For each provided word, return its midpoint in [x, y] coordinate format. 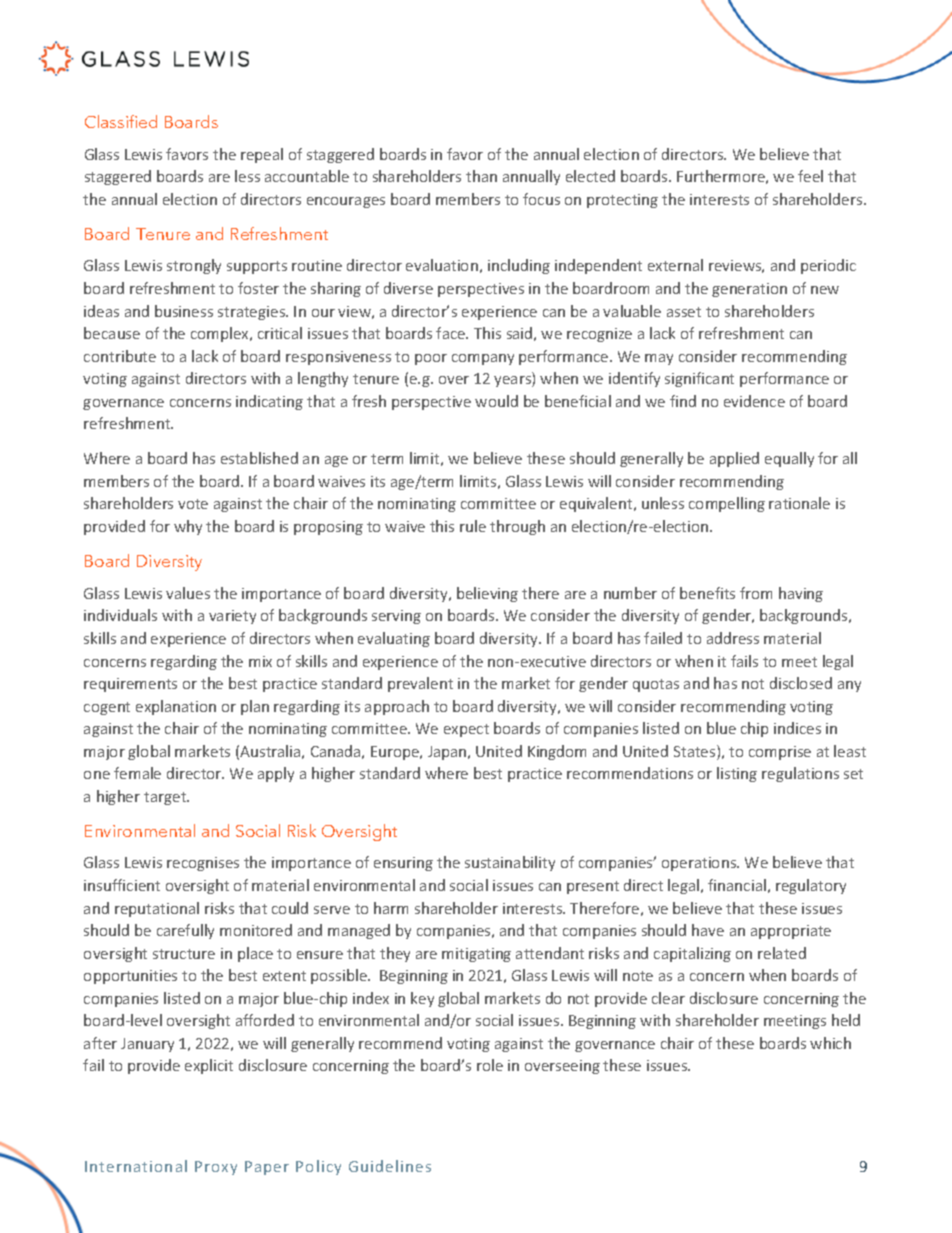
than [481, 176]
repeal [262, 155]
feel [810, 176]
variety [232, 617]
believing [487, 594]
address [733, 638]
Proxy [216, 1168]
